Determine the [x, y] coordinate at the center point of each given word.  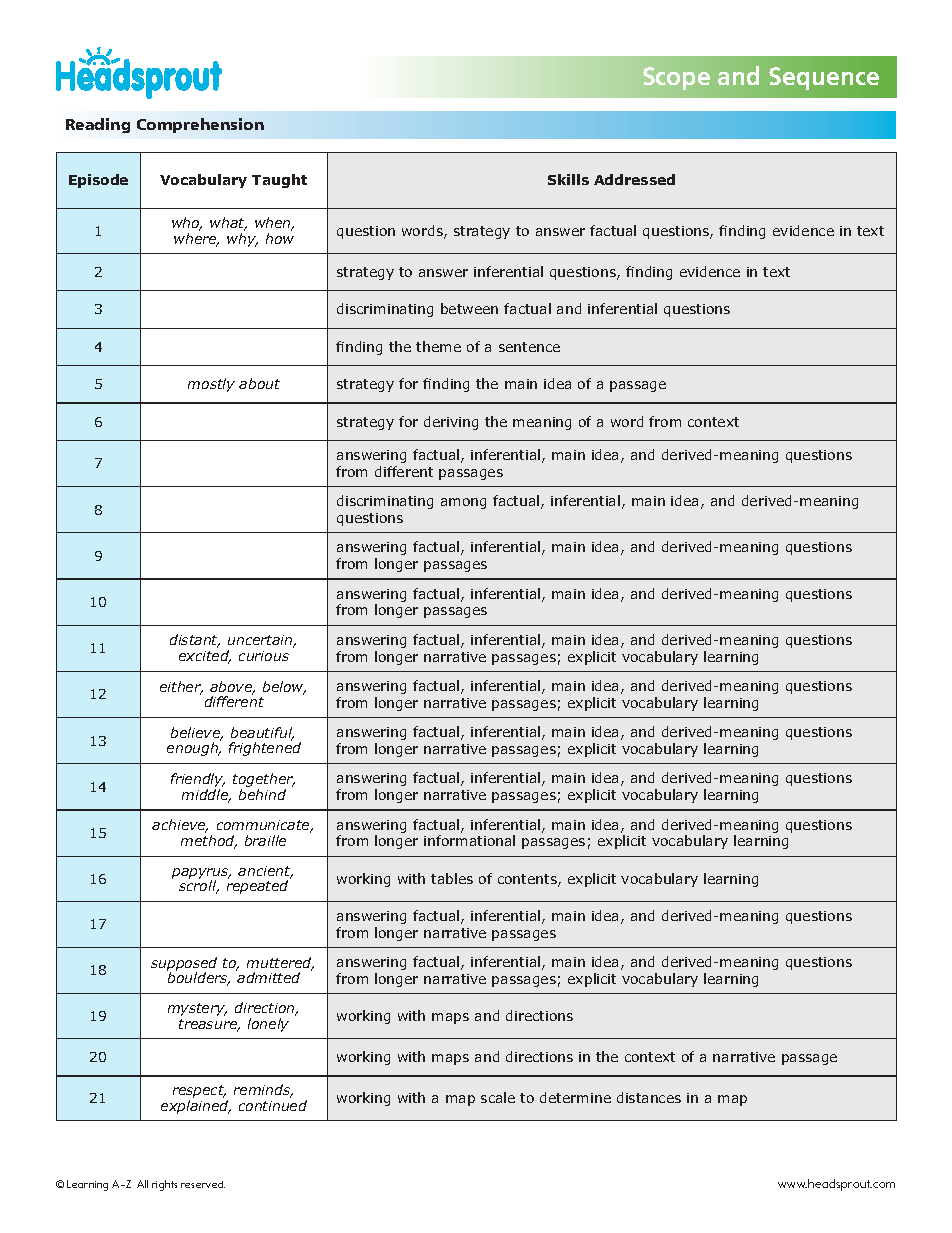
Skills [568, 179]
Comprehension [200, 125]
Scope [676, 78]
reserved [203, 1184]
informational [469, 840]
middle [206, 796]
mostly [211, 385]
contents [528, 880]
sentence [529, 347]
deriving [451, 423]
